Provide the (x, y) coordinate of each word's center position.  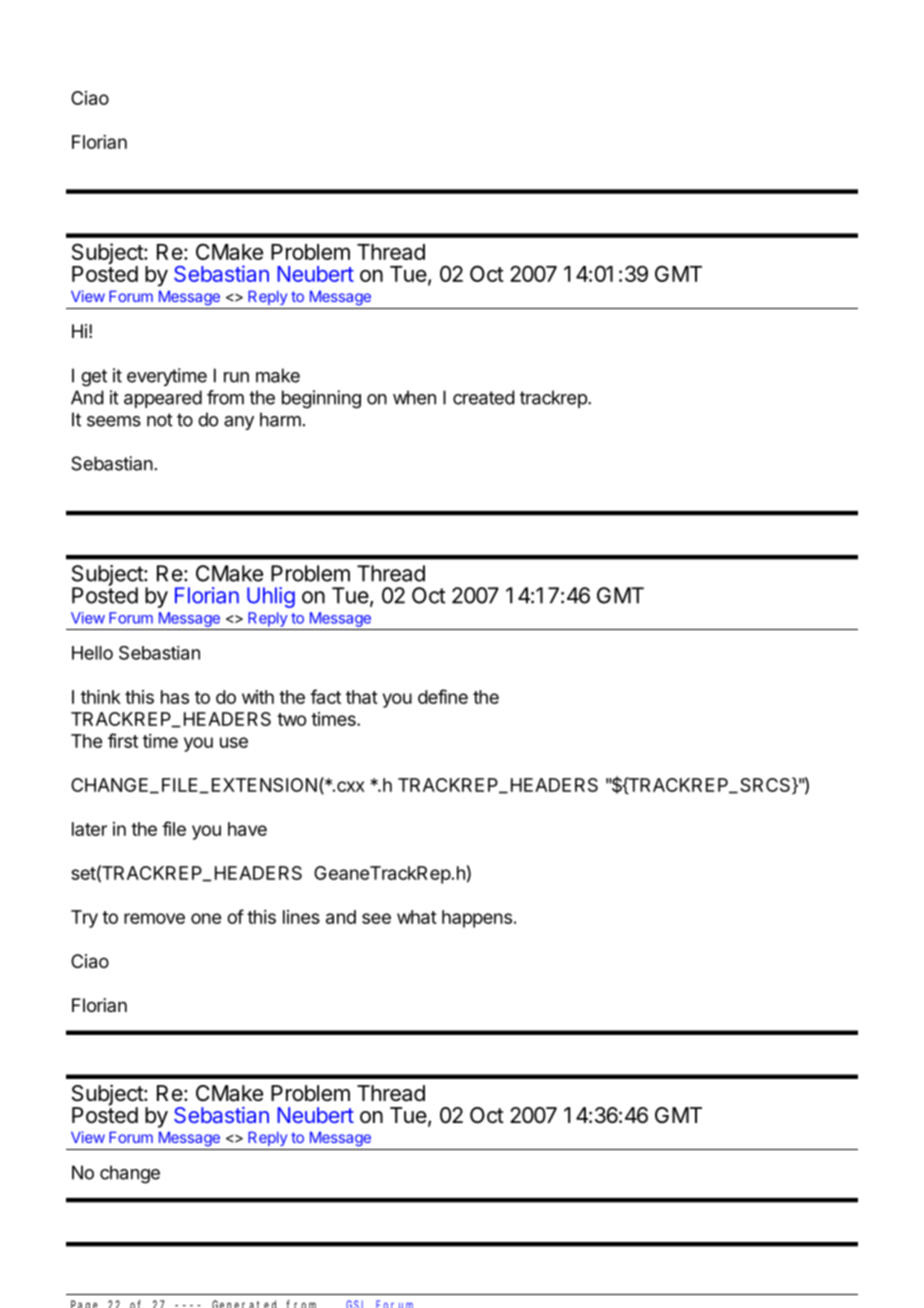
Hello (92, 653)
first (123, 740)
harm (280, 419)
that (362, 697)
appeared (163, 399)
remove (154, 918)
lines (301, 917)
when (414, 397)
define (443, 696)
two (291, 719)
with (258, 697)
